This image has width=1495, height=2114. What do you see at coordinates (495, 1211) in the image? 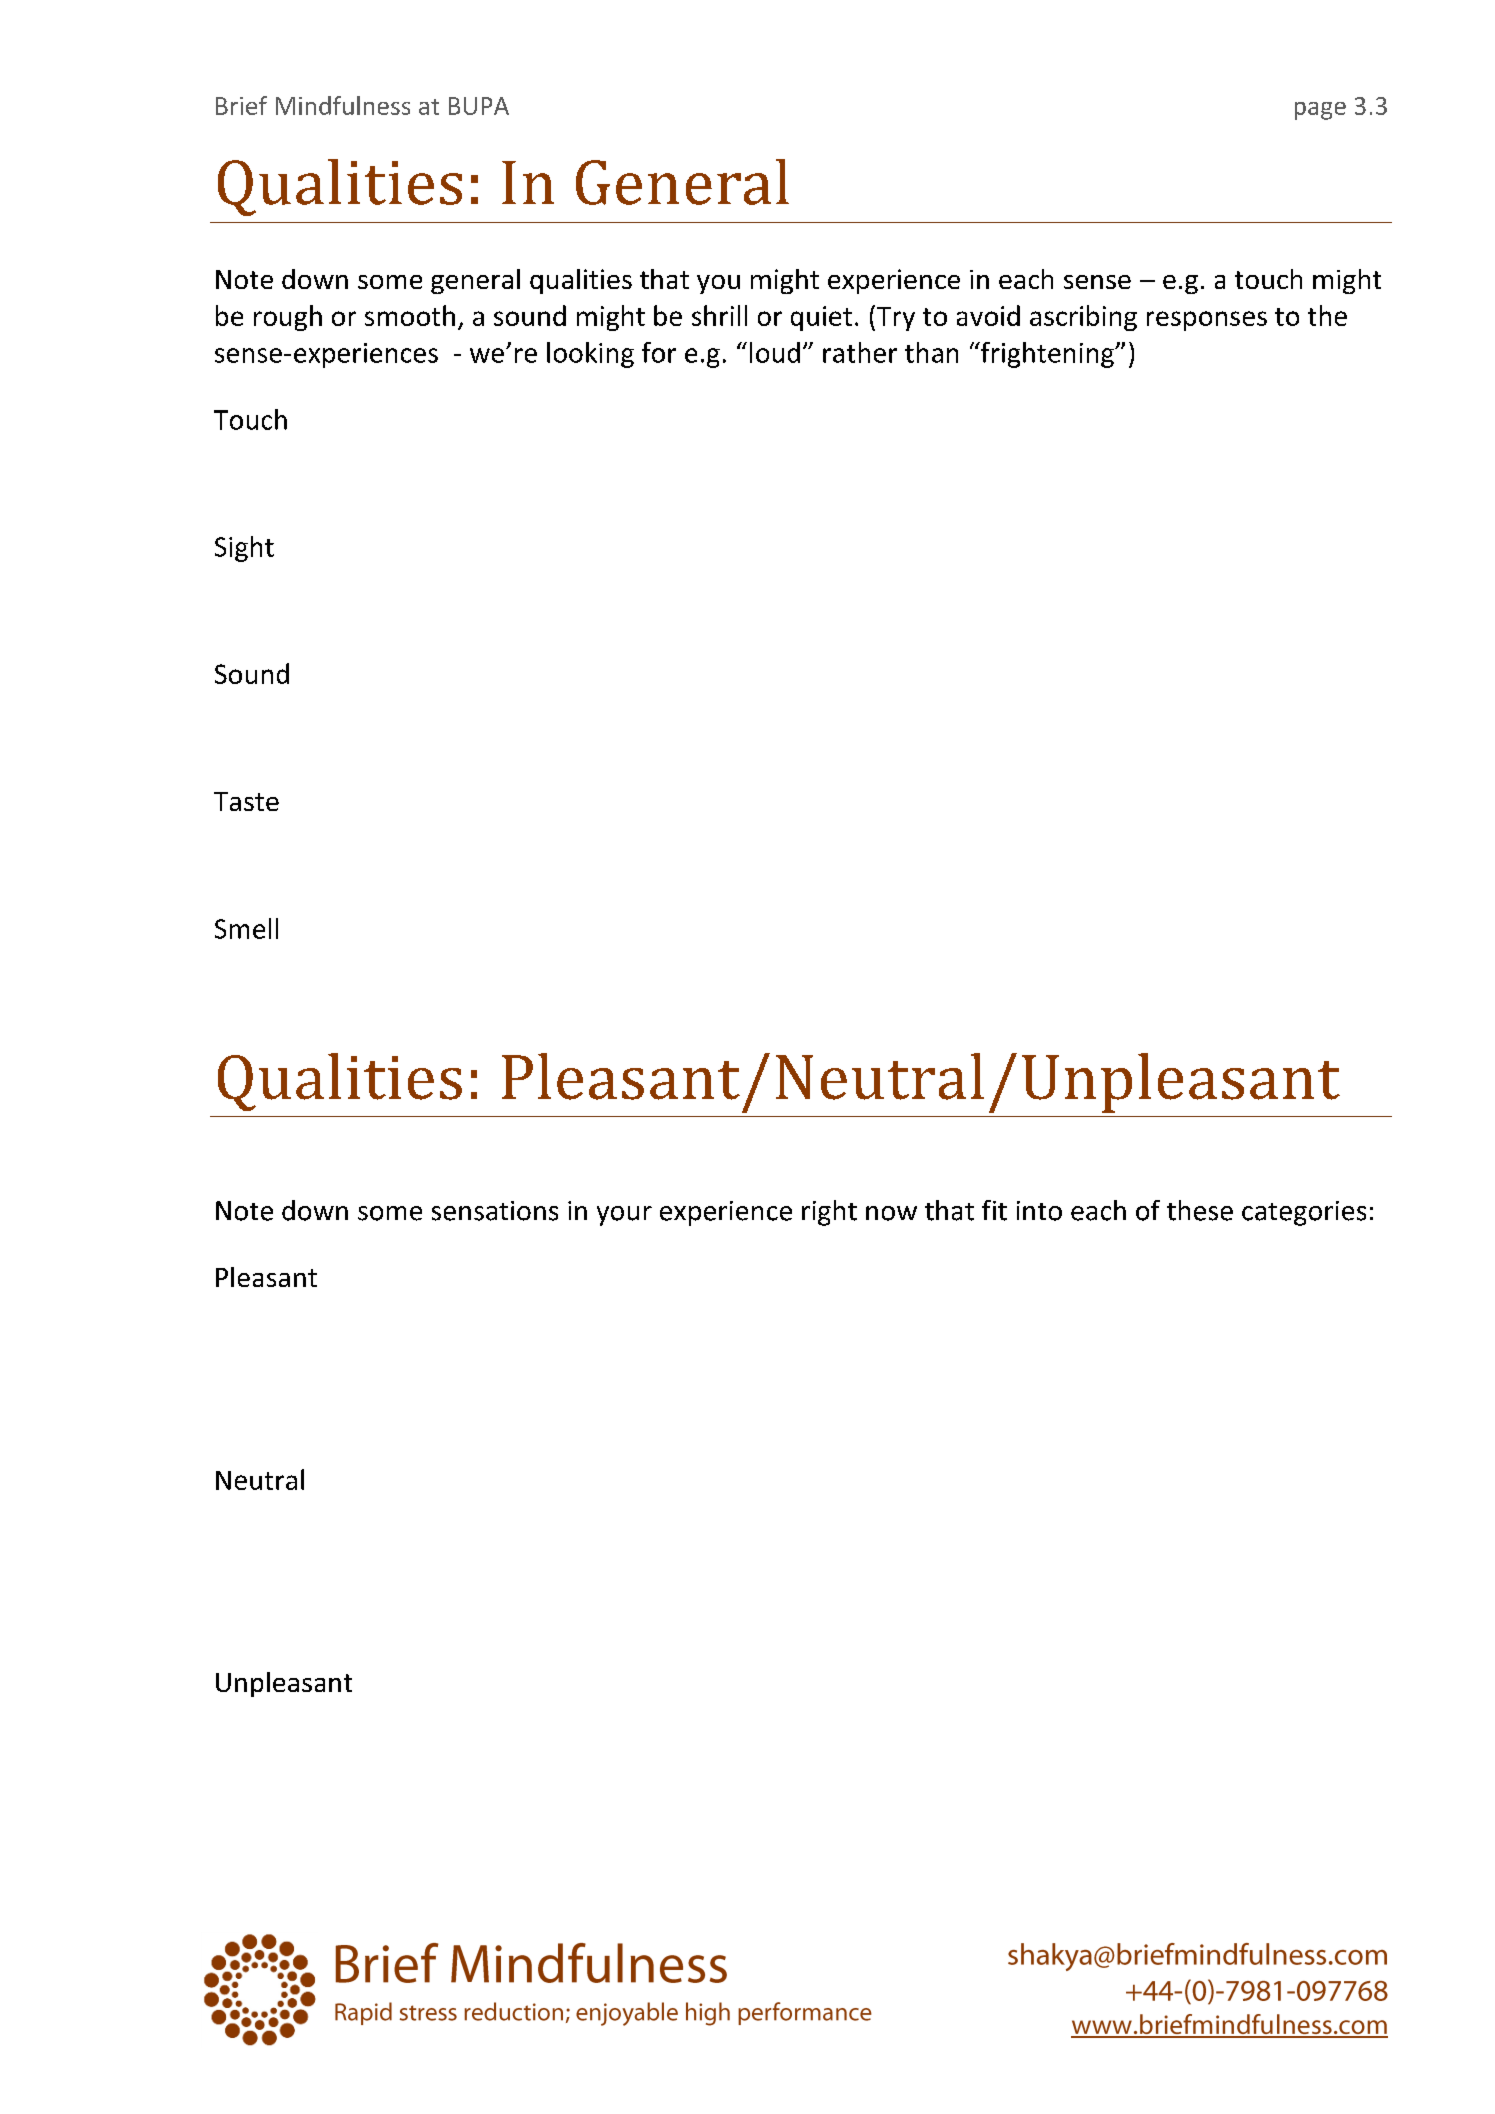
I see `sensations` at bounding box center [495, 1211].
